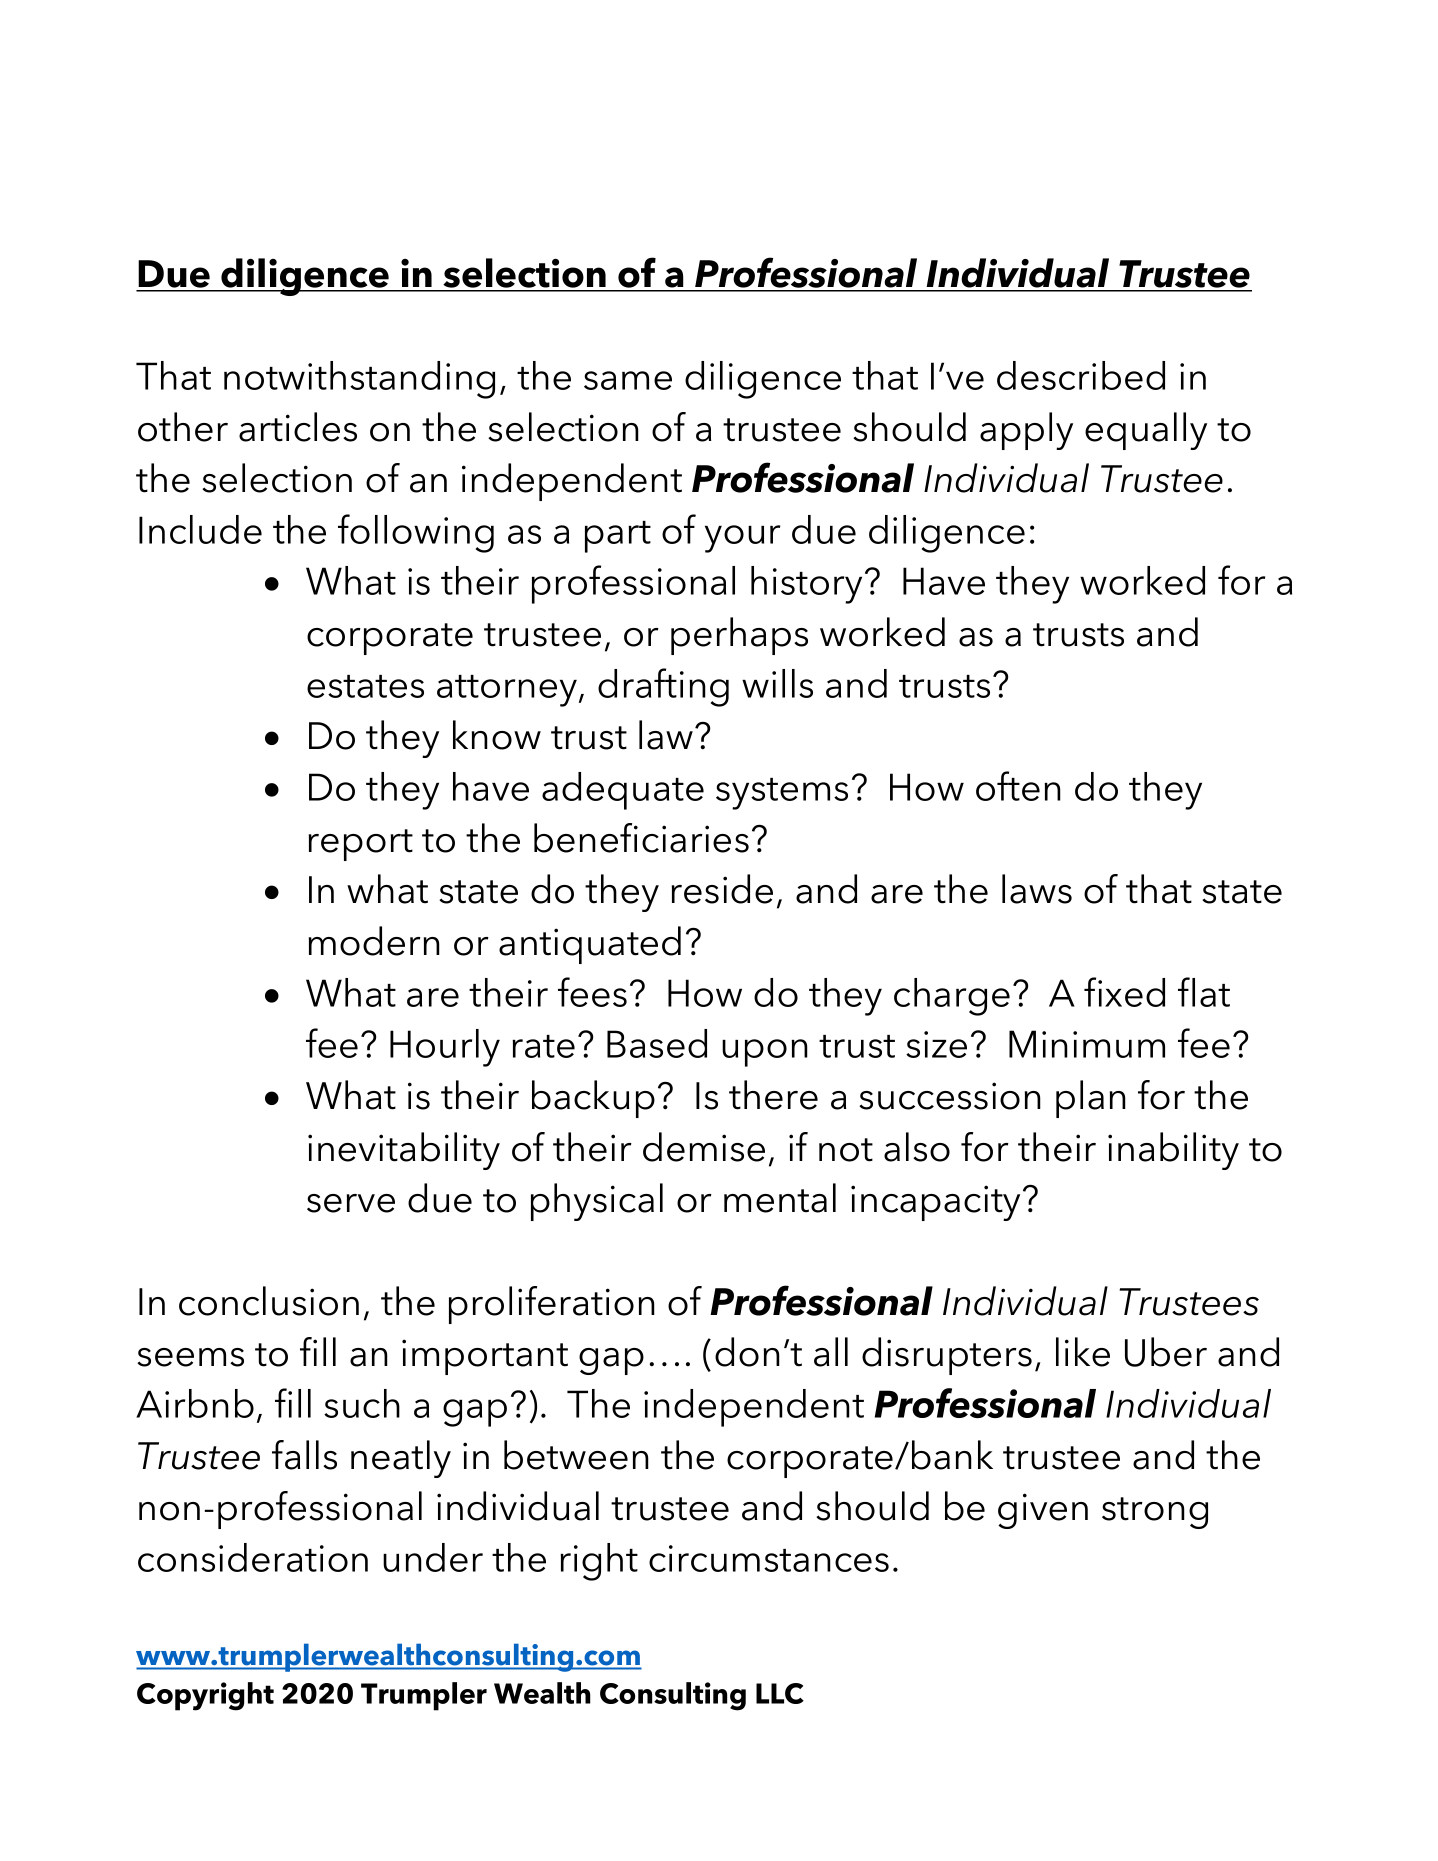 Image resolution: width=1438 pixels, height=1861 pixels. I want to click on beneficiaries, so click(641, 838).
